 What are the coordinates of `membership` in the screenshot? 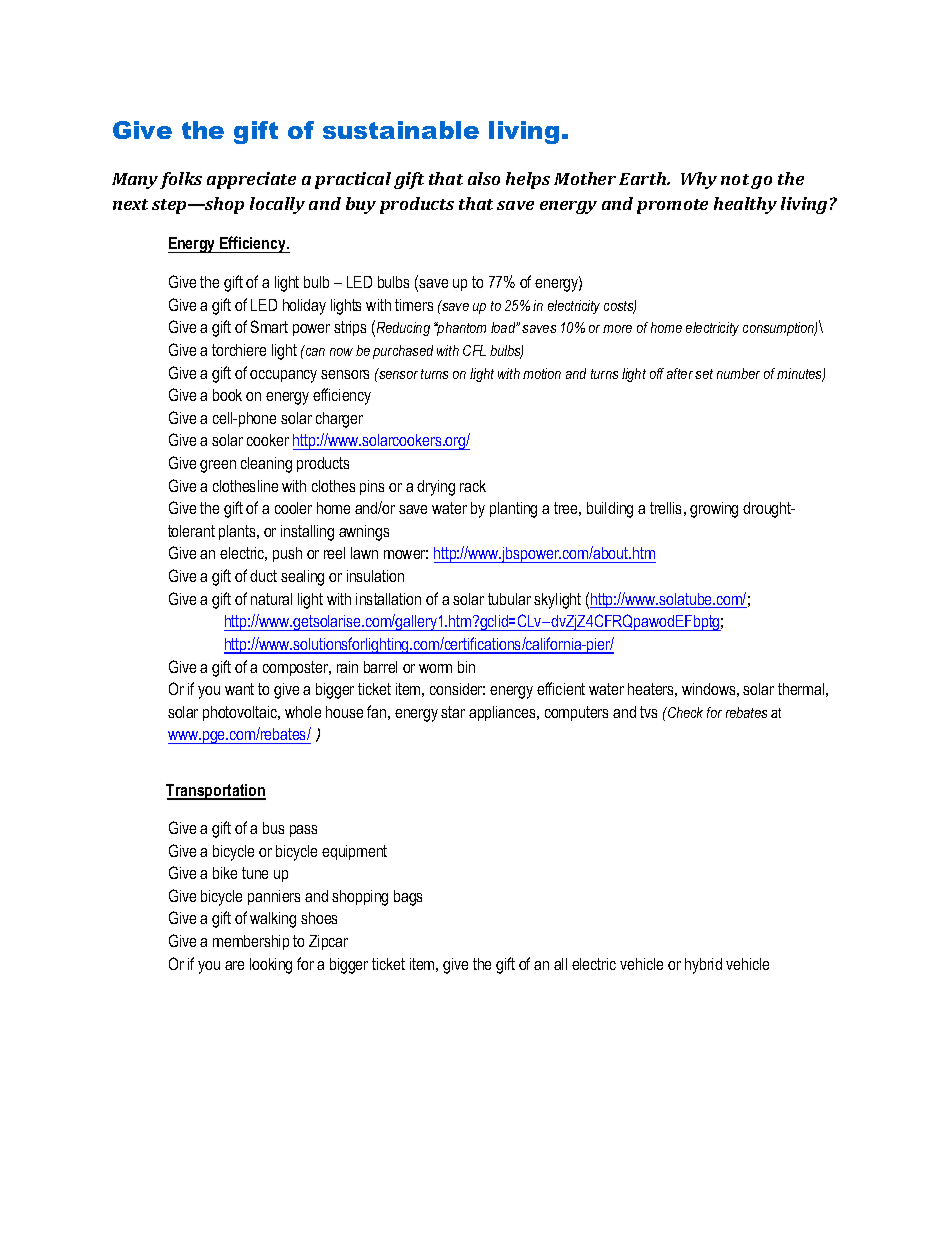 It's located at (251, 942).
